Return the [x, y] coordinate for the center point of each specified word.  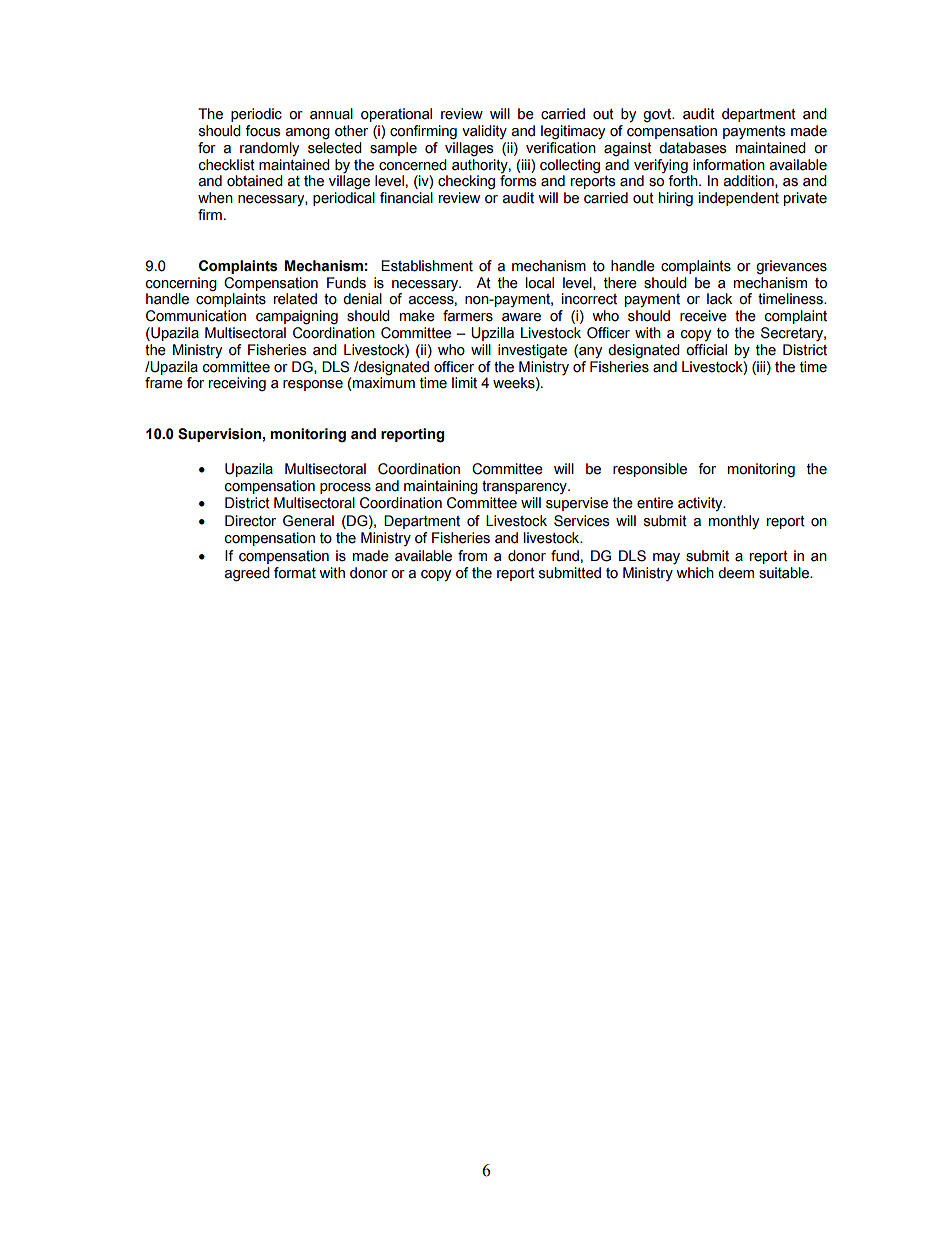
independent [739, 199]
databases [692, 148]
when [215, 198]
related [295, 299]
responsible [650, 470]
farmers [468, 316]
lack [719, 299]
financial [406, 198]
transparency [525, 487]
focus [262, 131]
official [706, 350]
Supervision [219, 435]
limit [464, 383]
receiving [237, 384]
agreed [247, 574]
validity [484, 132]
